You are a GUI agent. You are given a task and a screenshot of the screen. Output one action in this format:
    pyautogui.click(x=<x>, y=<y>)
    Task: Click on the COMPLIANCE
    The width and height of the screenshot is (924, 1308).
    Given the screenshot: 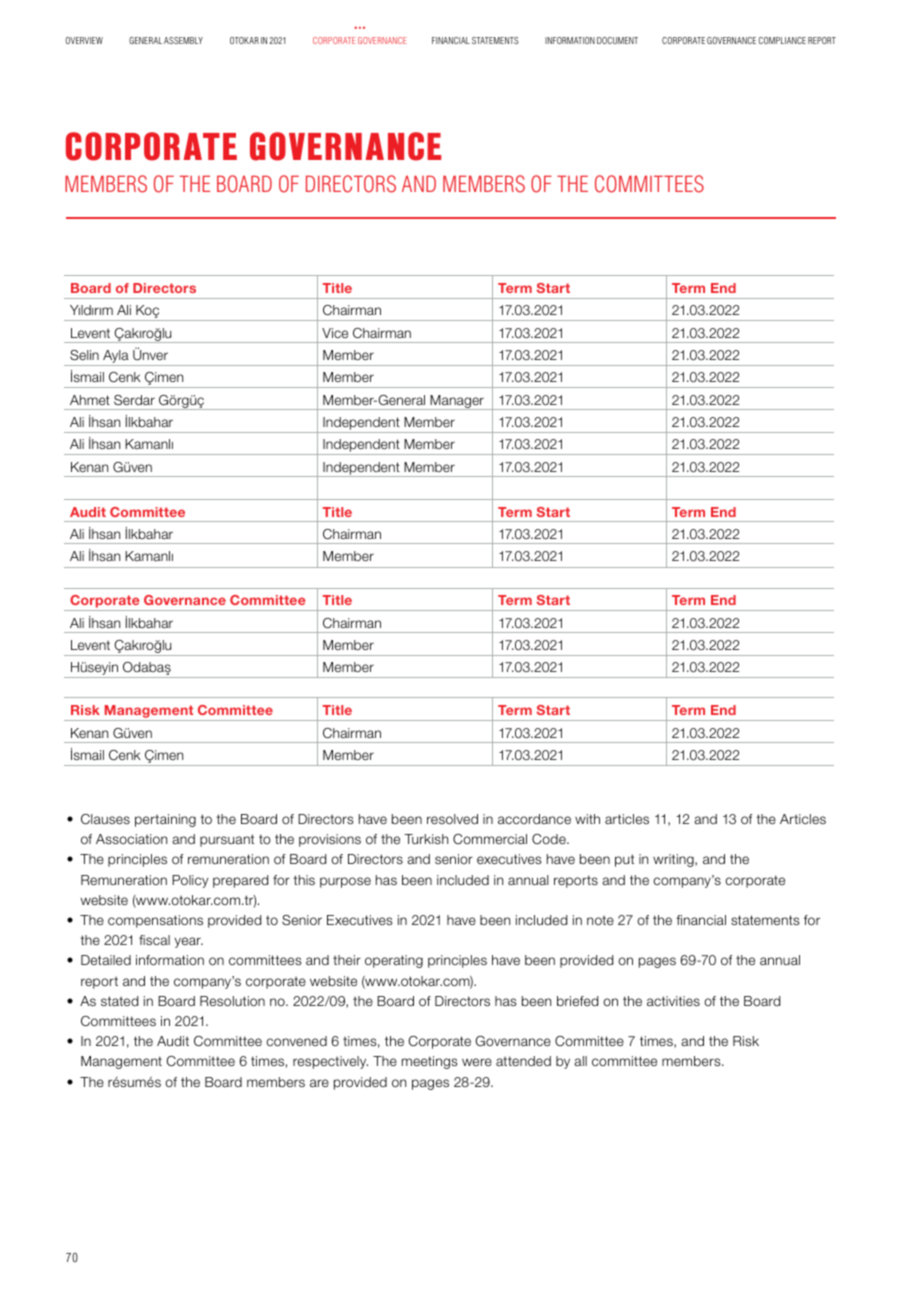 What is the action you would take?
    pyautogui.click(x=782, y=40)
